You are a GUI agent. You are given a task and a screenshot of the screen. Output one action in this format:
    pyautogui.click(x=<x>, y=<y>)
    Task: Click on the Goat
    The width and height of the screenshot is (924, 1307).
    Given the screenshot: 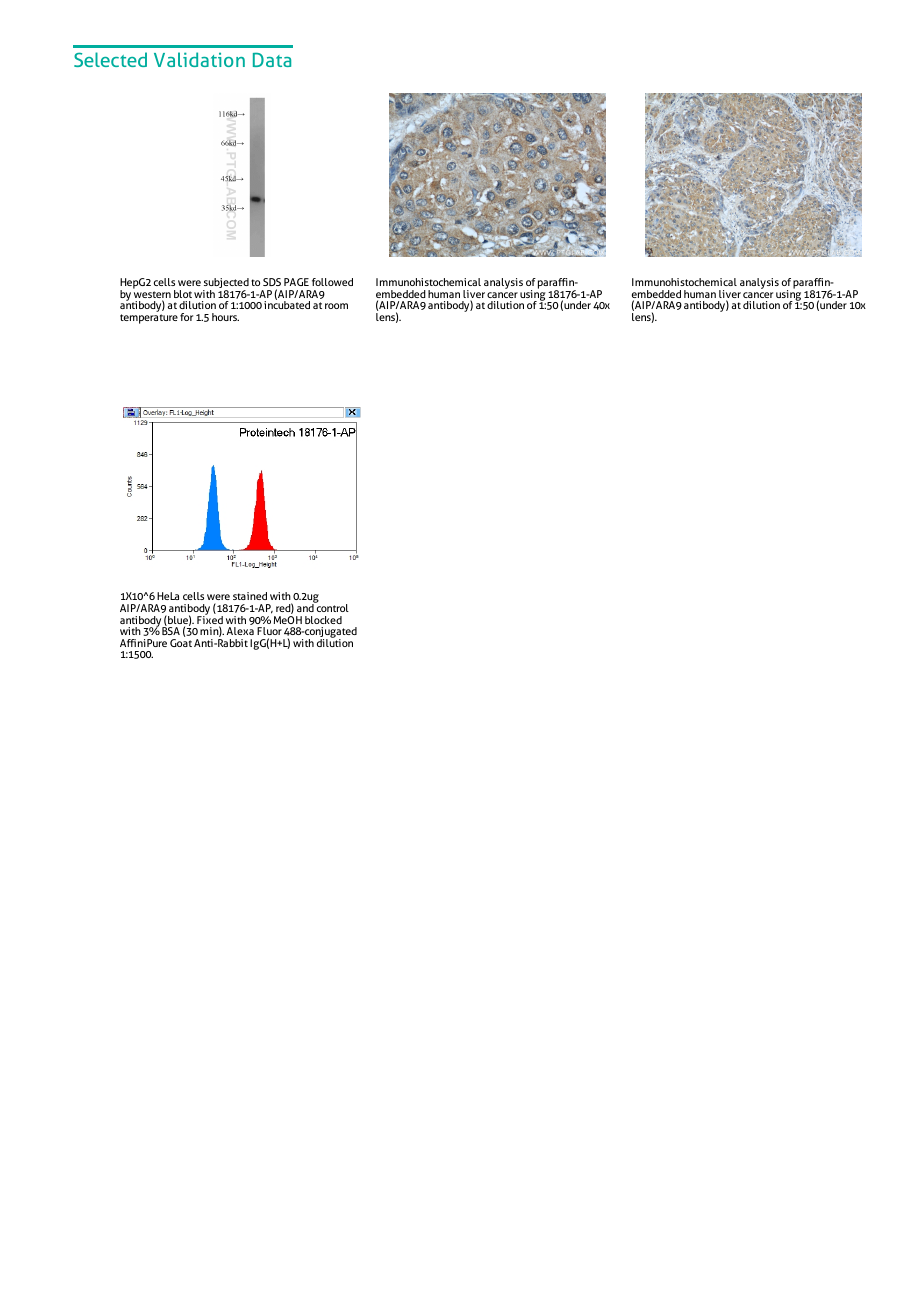 What is the action you would take?
    pyautogui.click(x=181, y=643)
